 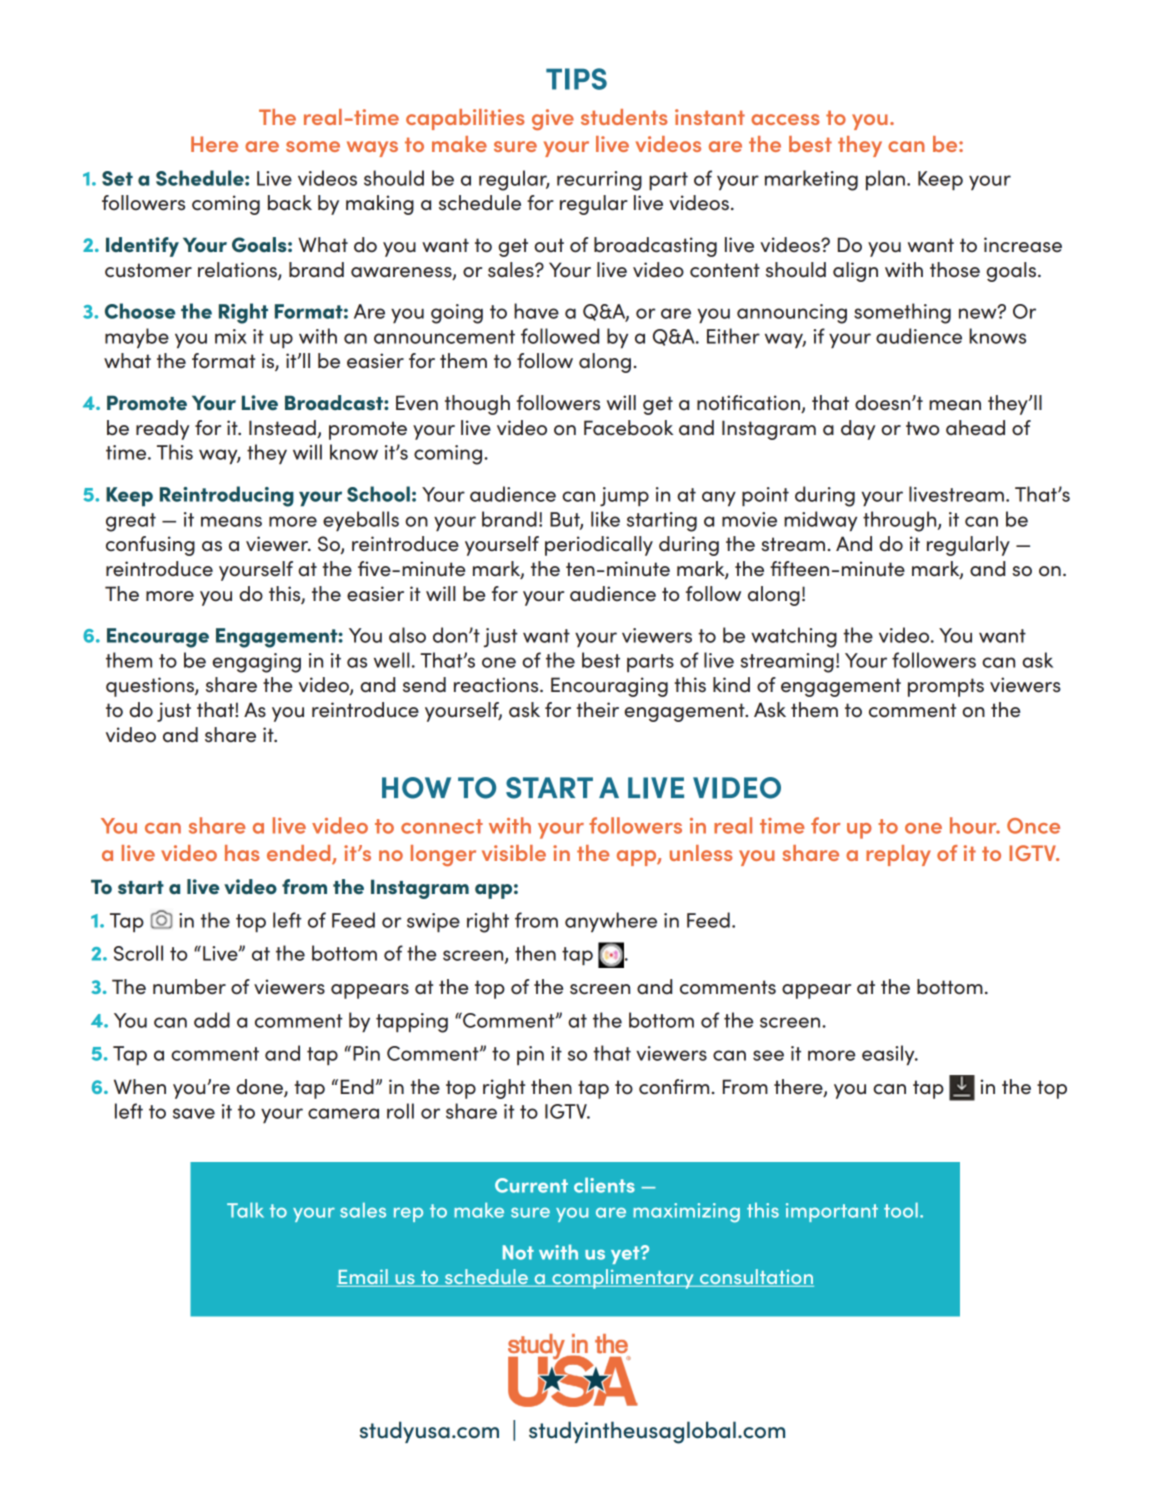 I want to click on has, so click(x=242, y=853).
